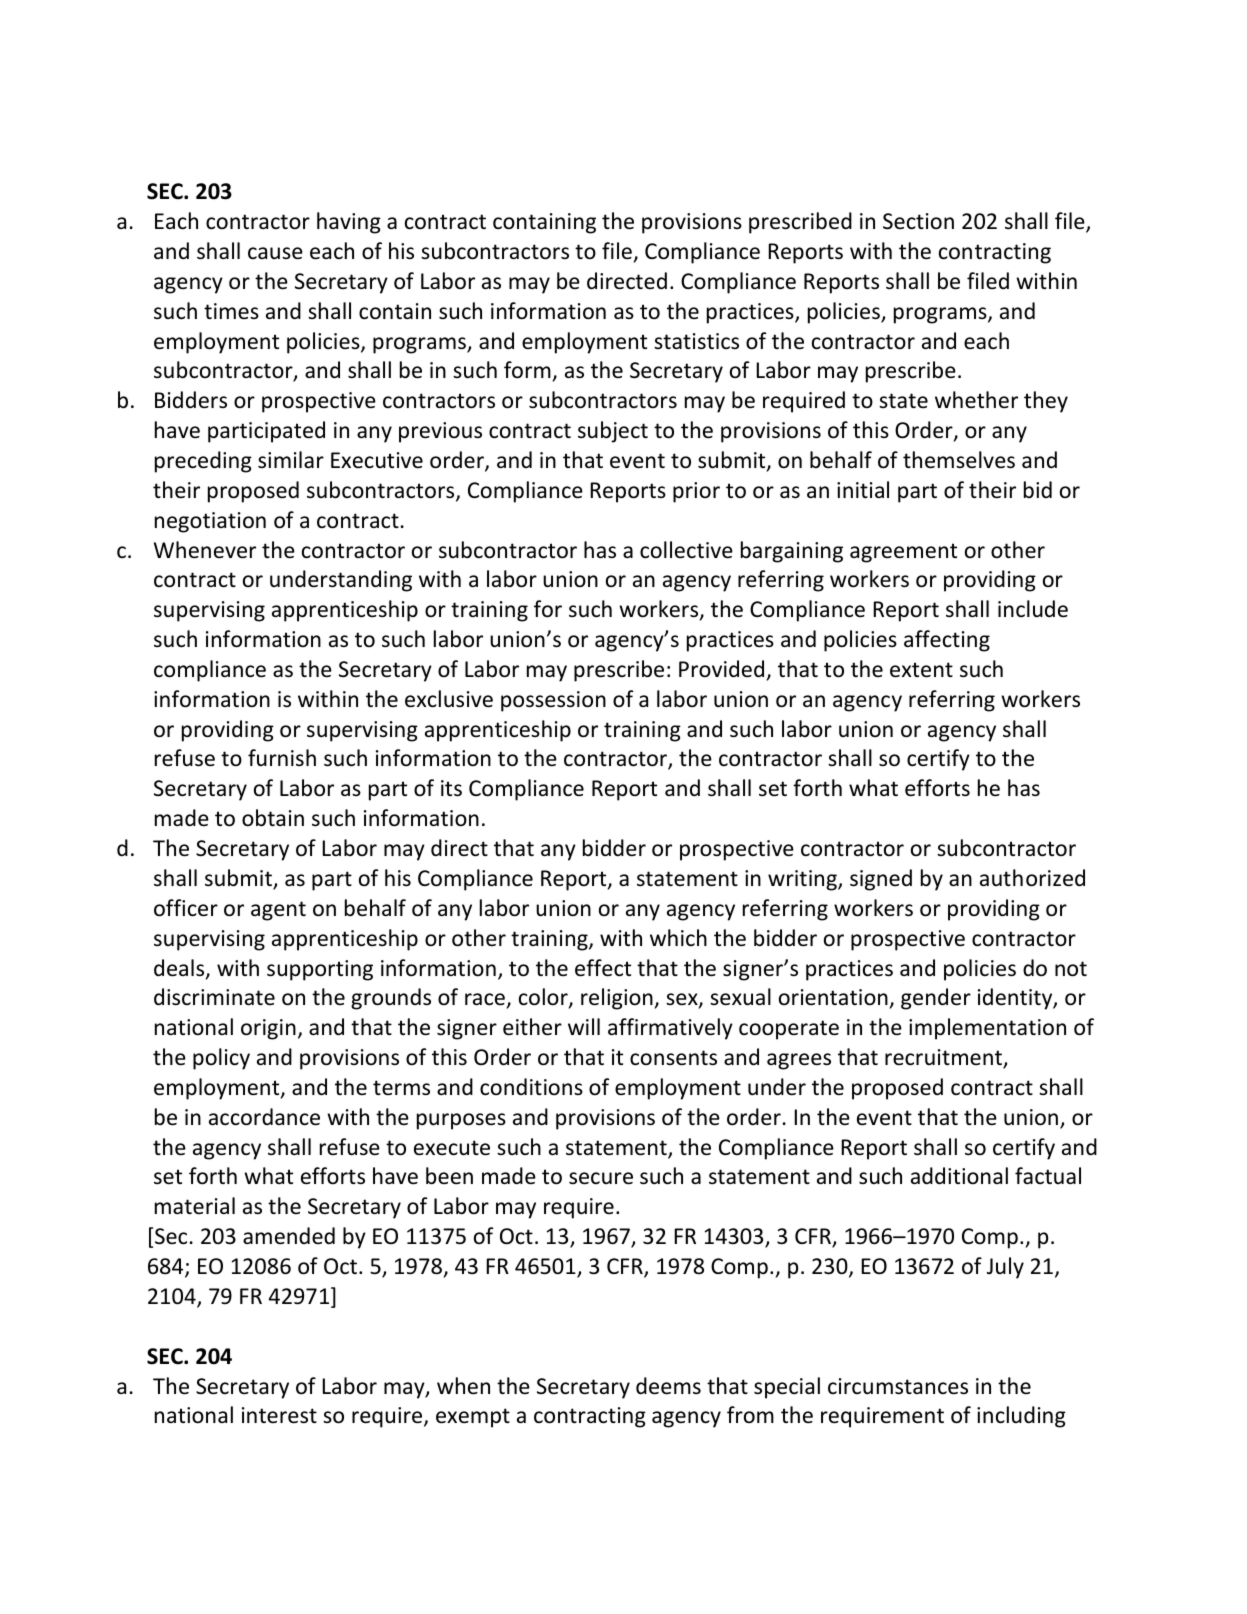 This page has height=1614, width=1247. Describe the element at coordinates (279, 1415) in the page. I see `interest` at that location.
